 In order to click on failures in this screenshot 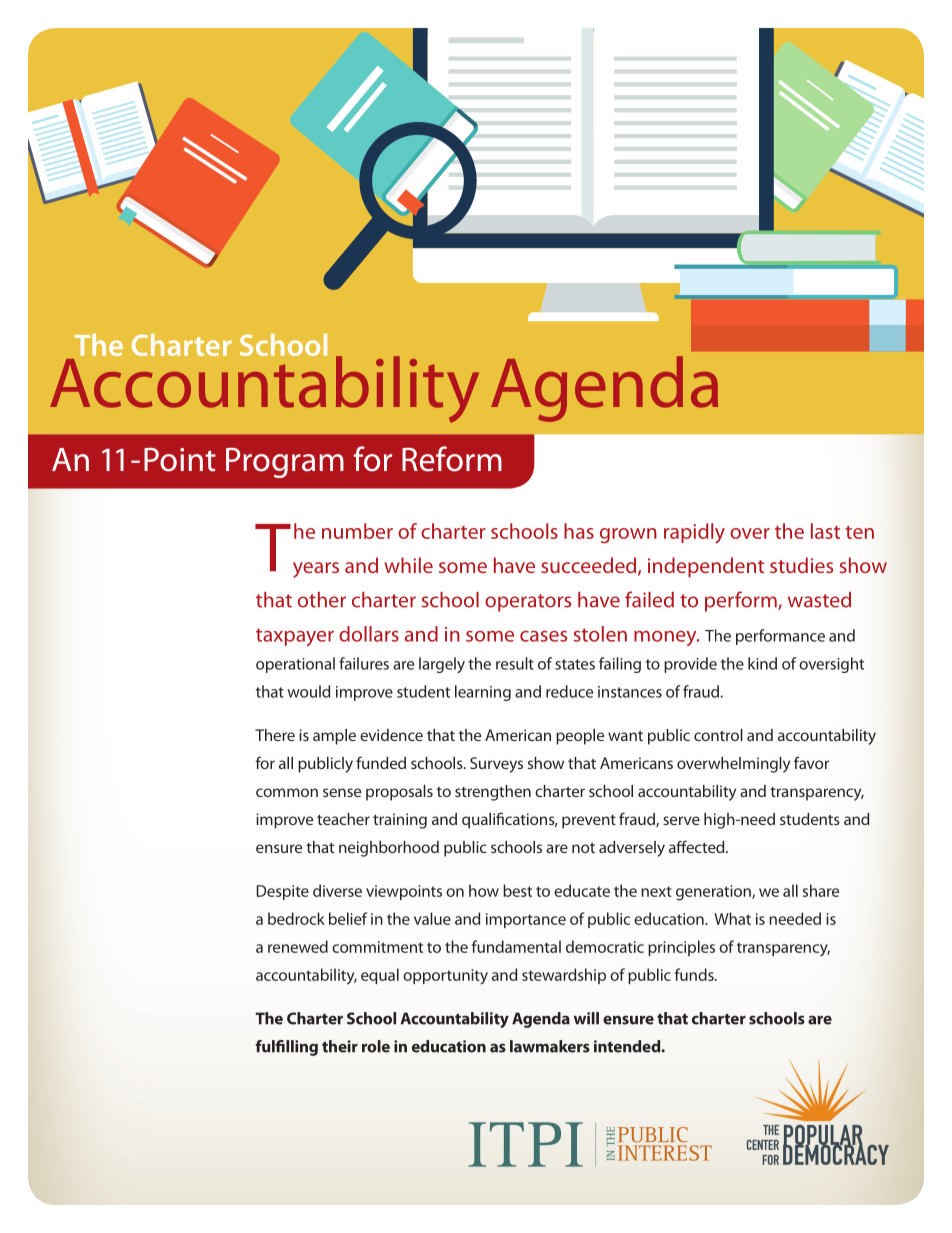, I will do `click(364, 663)`.
